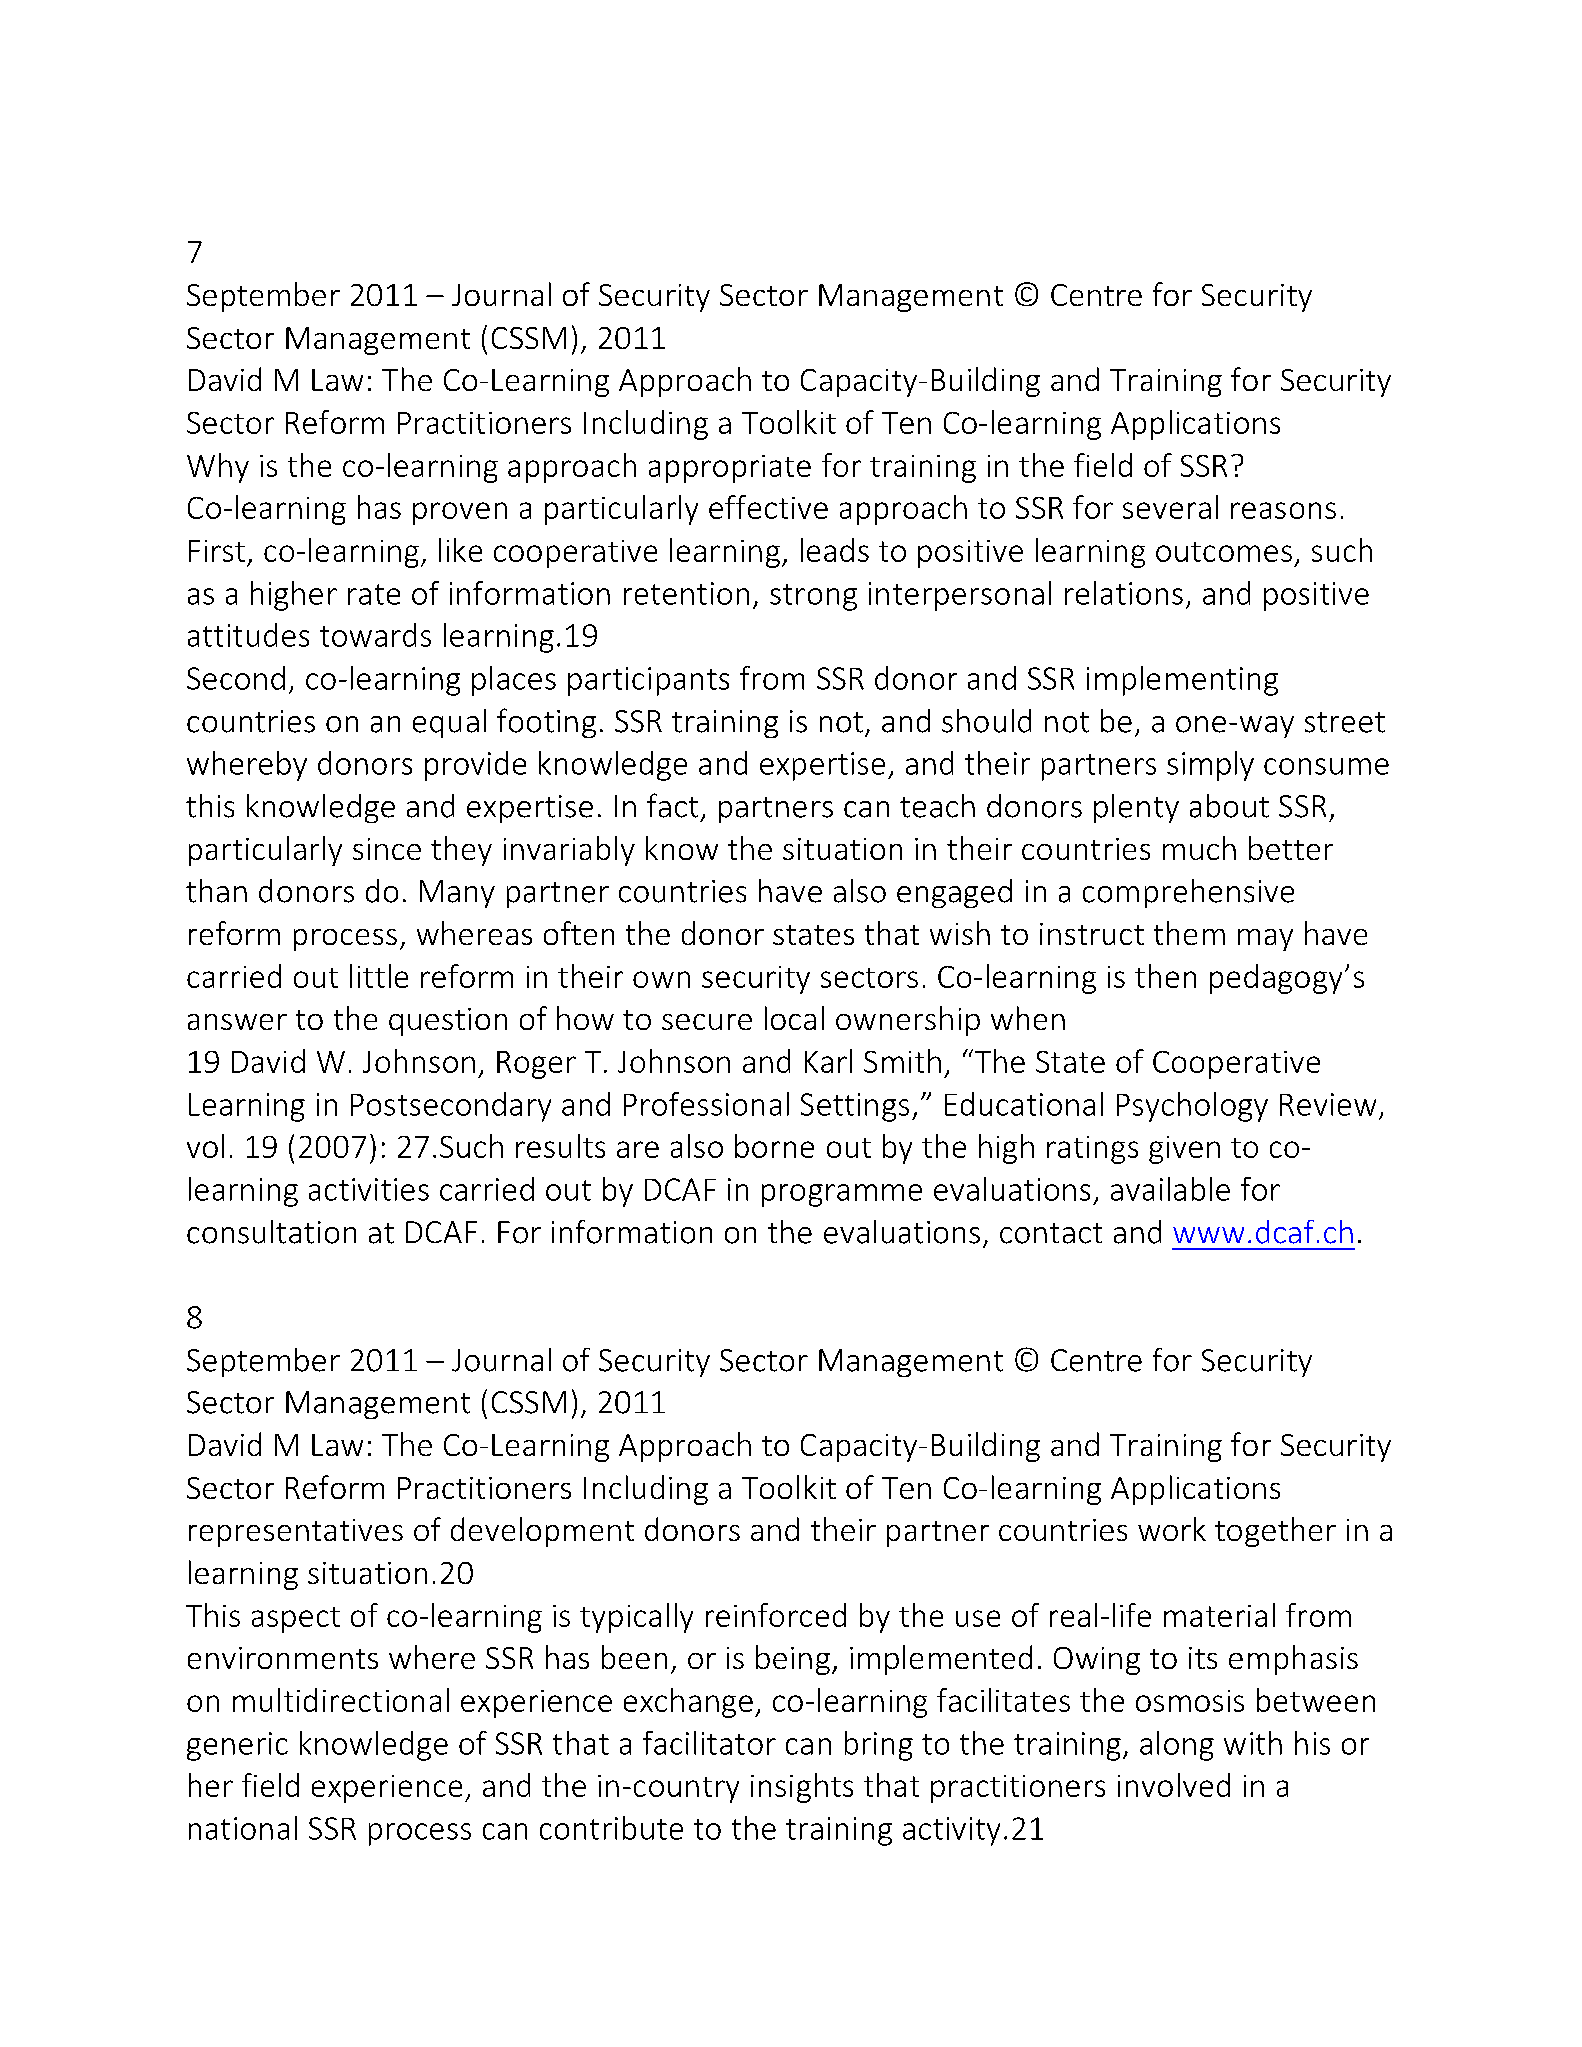  I want to click on national, so click(243, 1828).
